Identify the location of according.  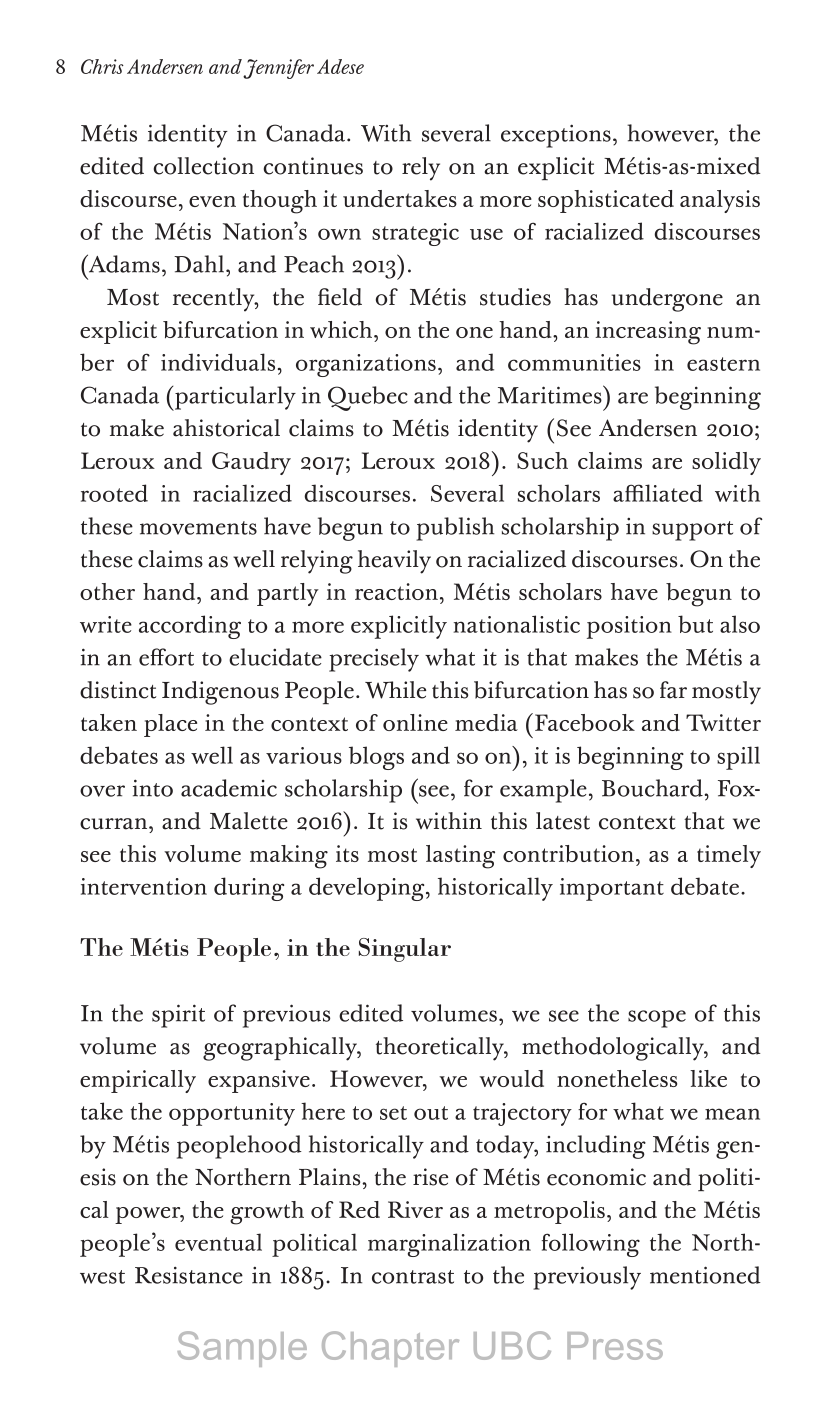
(190, 627).
